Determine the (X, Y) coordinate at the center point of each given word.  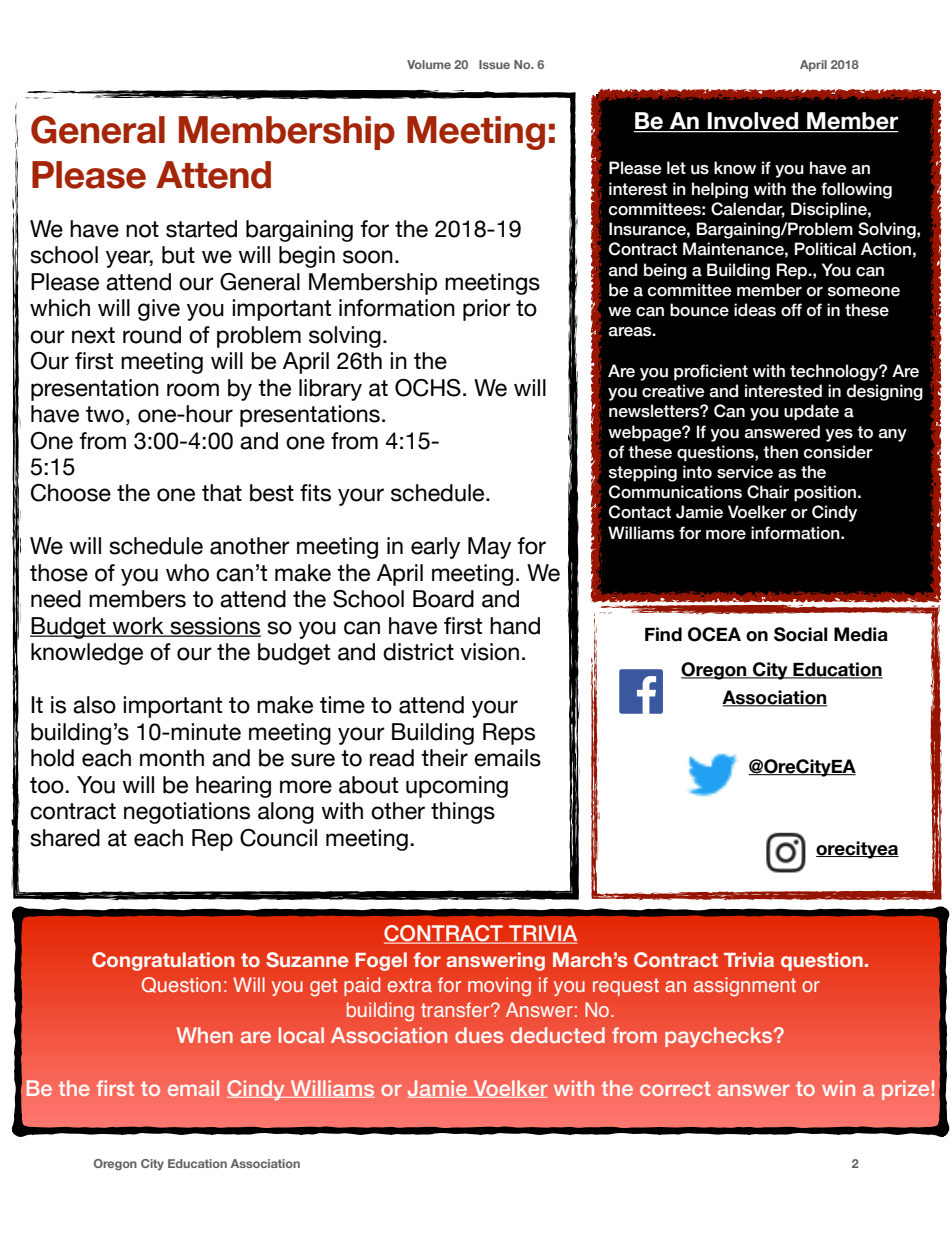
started (201, 229)
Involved (753, 122)
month (172, 758)
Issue (494, 64)
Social (800, 634)
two (105, 414)
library (330, 390)
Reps (509, 734)
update (811, 412)
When (205, 1035)
